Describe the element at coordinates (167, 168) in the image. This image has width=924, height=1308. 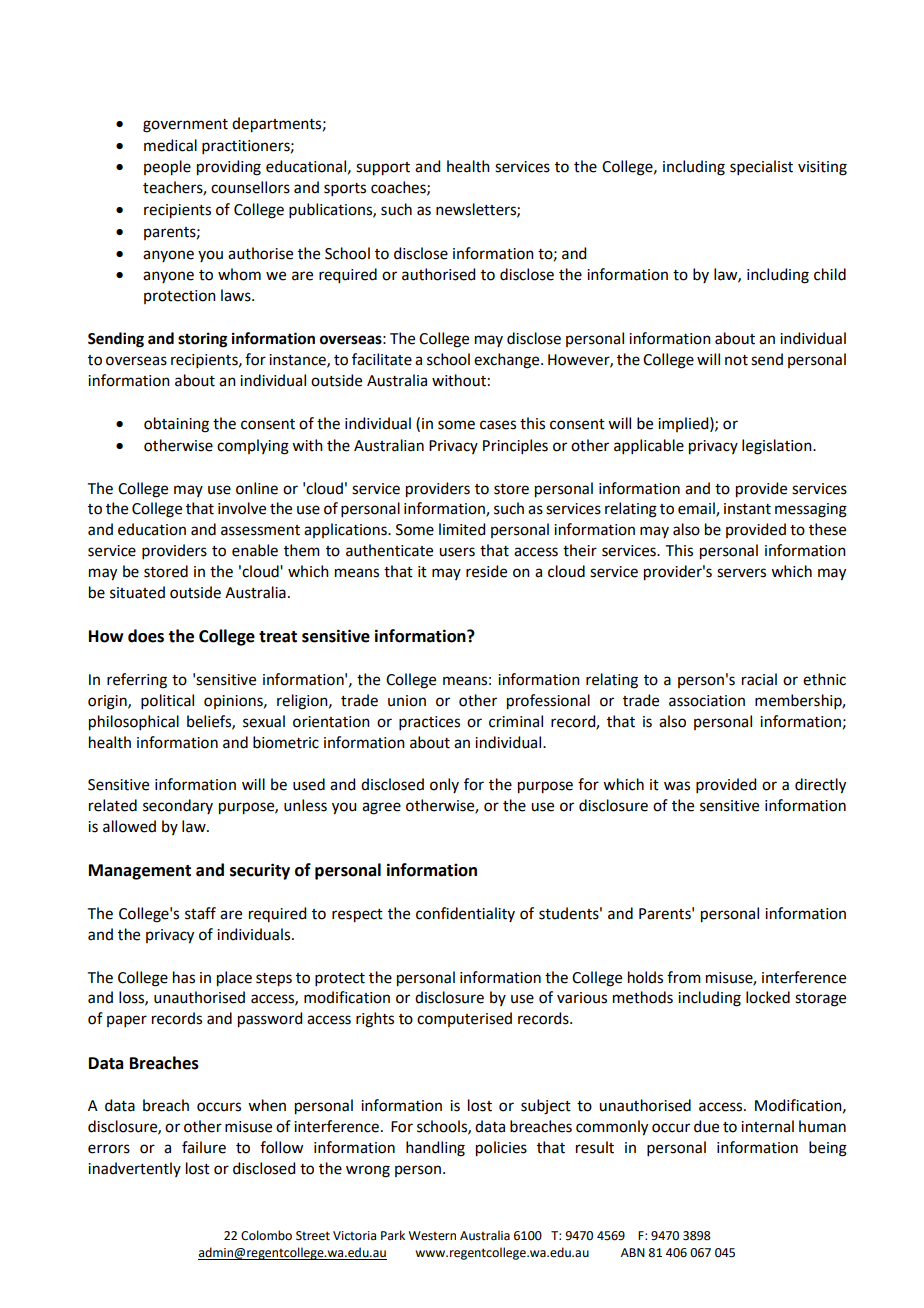
I see `people` at that location.
